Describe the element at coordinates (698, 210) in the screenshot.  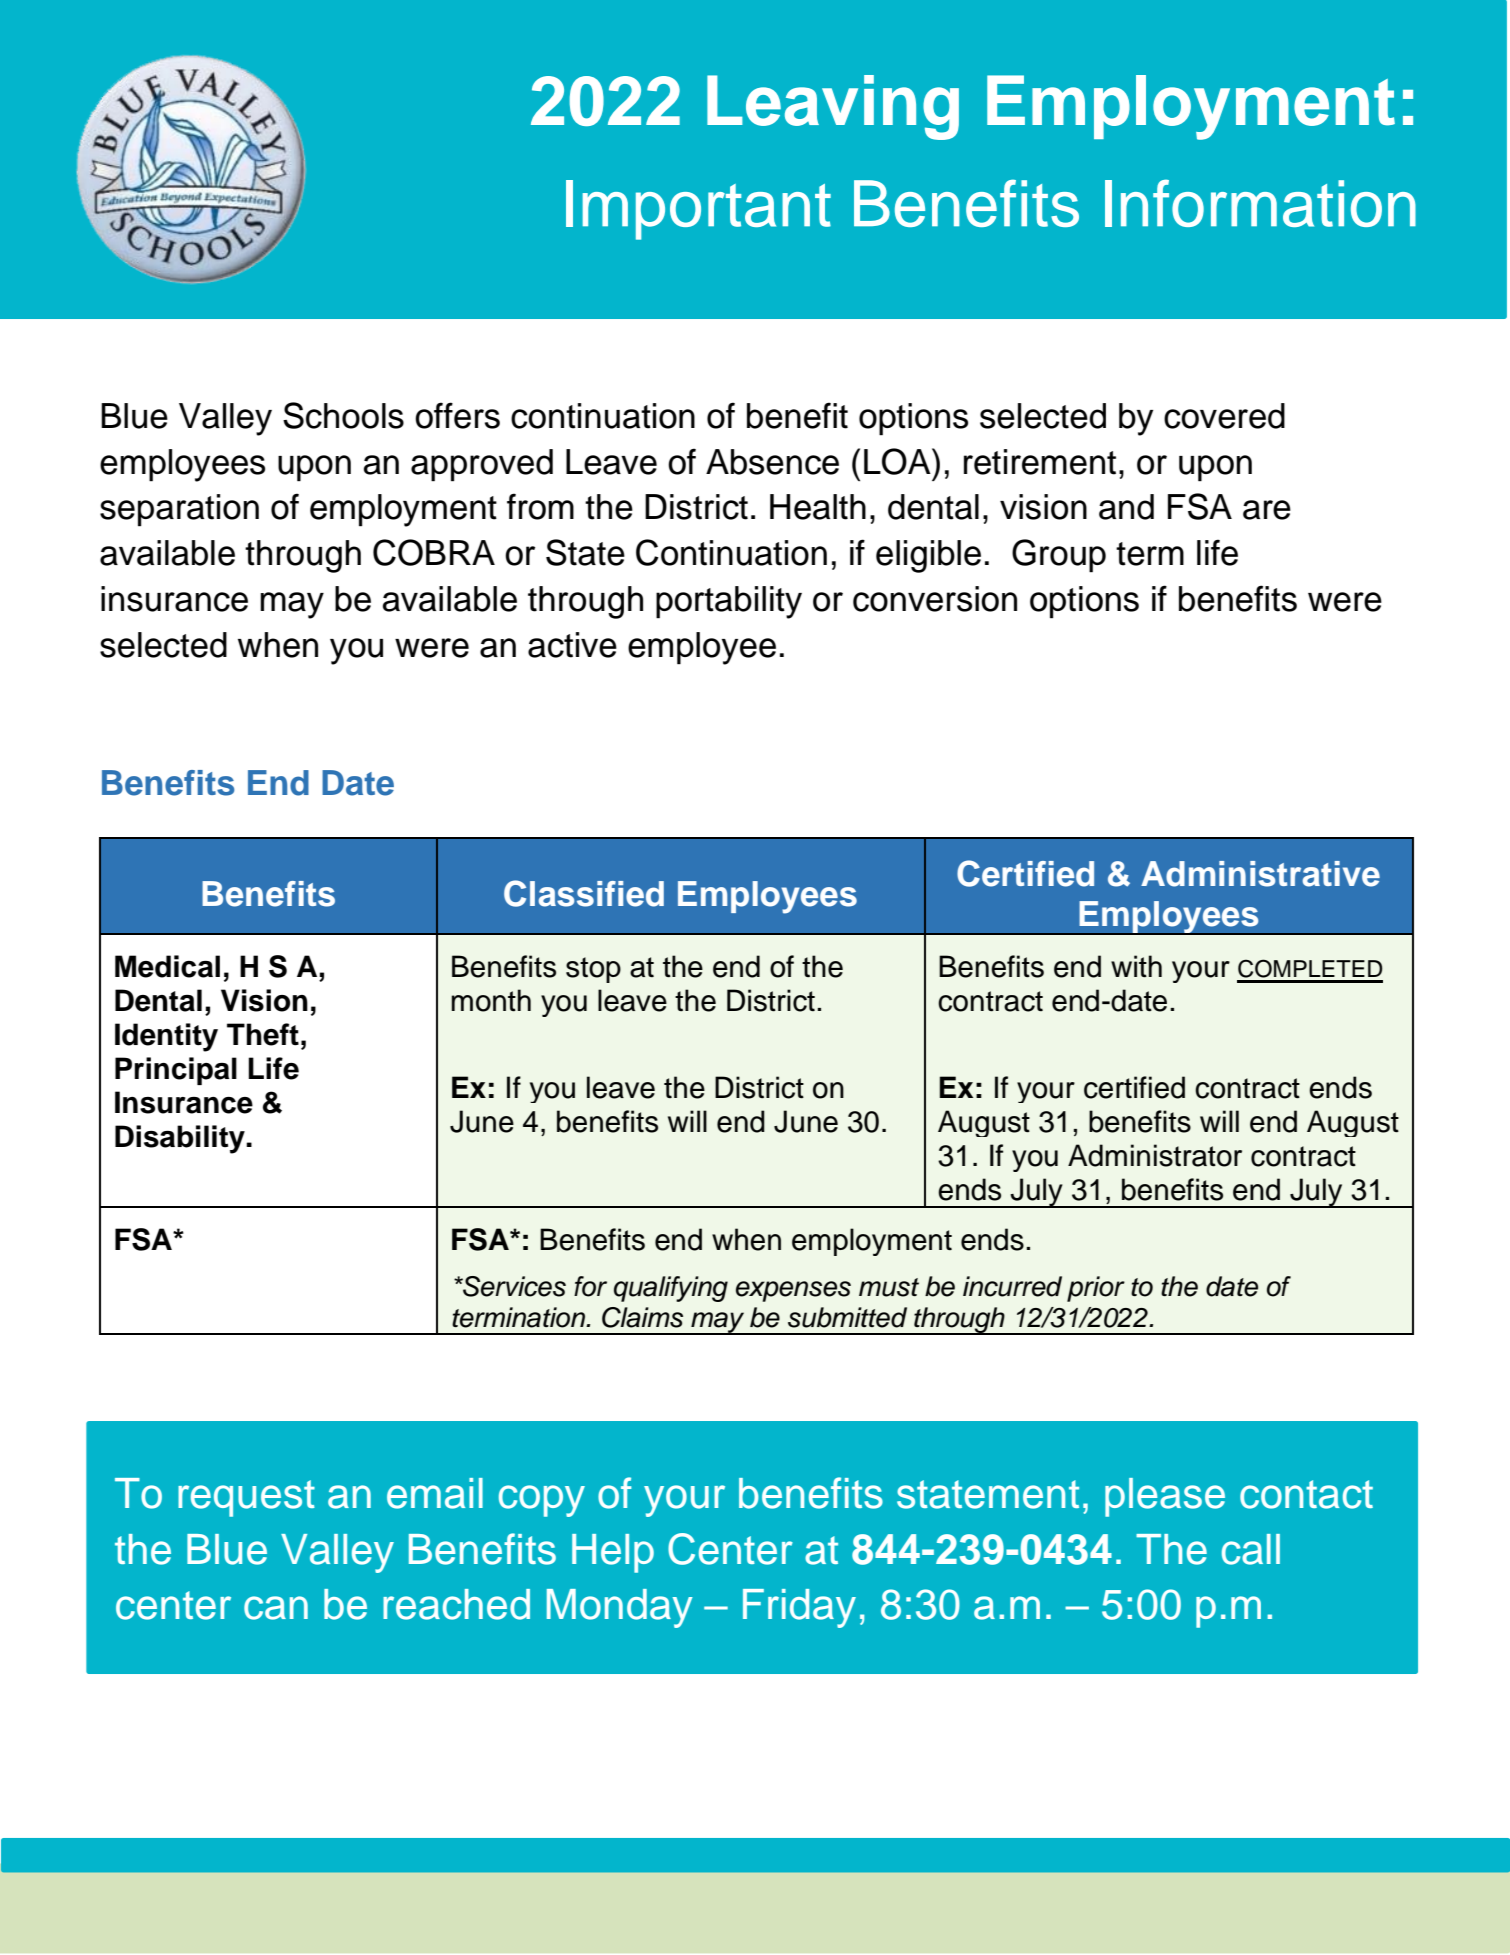
I see `Important` at that location.
